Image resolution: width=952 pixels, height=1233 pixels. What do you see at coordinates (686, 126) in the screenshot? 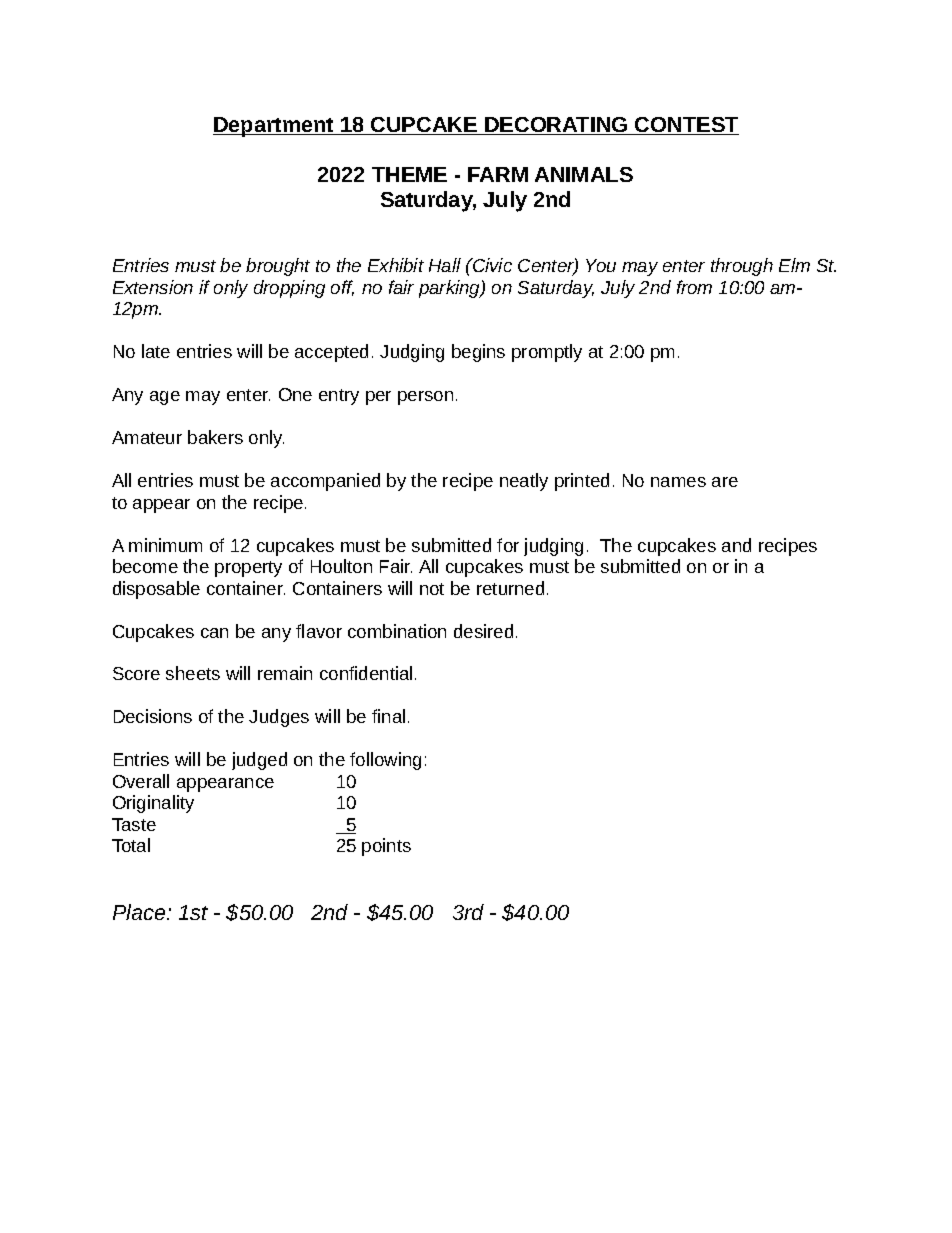
I see `CONTEST` at bounding box center [686, 126].
